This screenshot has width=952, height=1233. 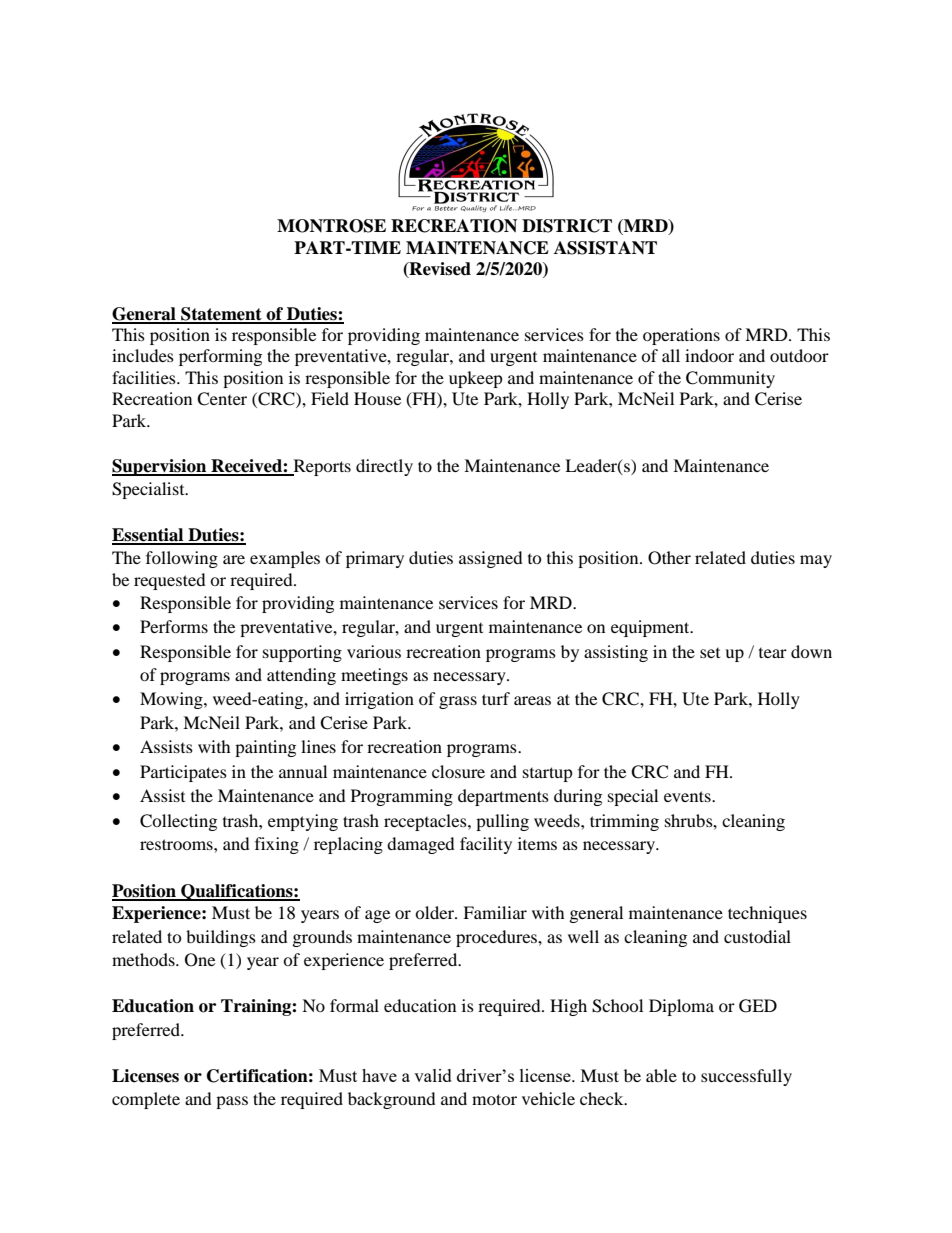 What do you see at coordinates (669, 558) in the screenshot?
I see `Other` at bounding box center [669, 558].
